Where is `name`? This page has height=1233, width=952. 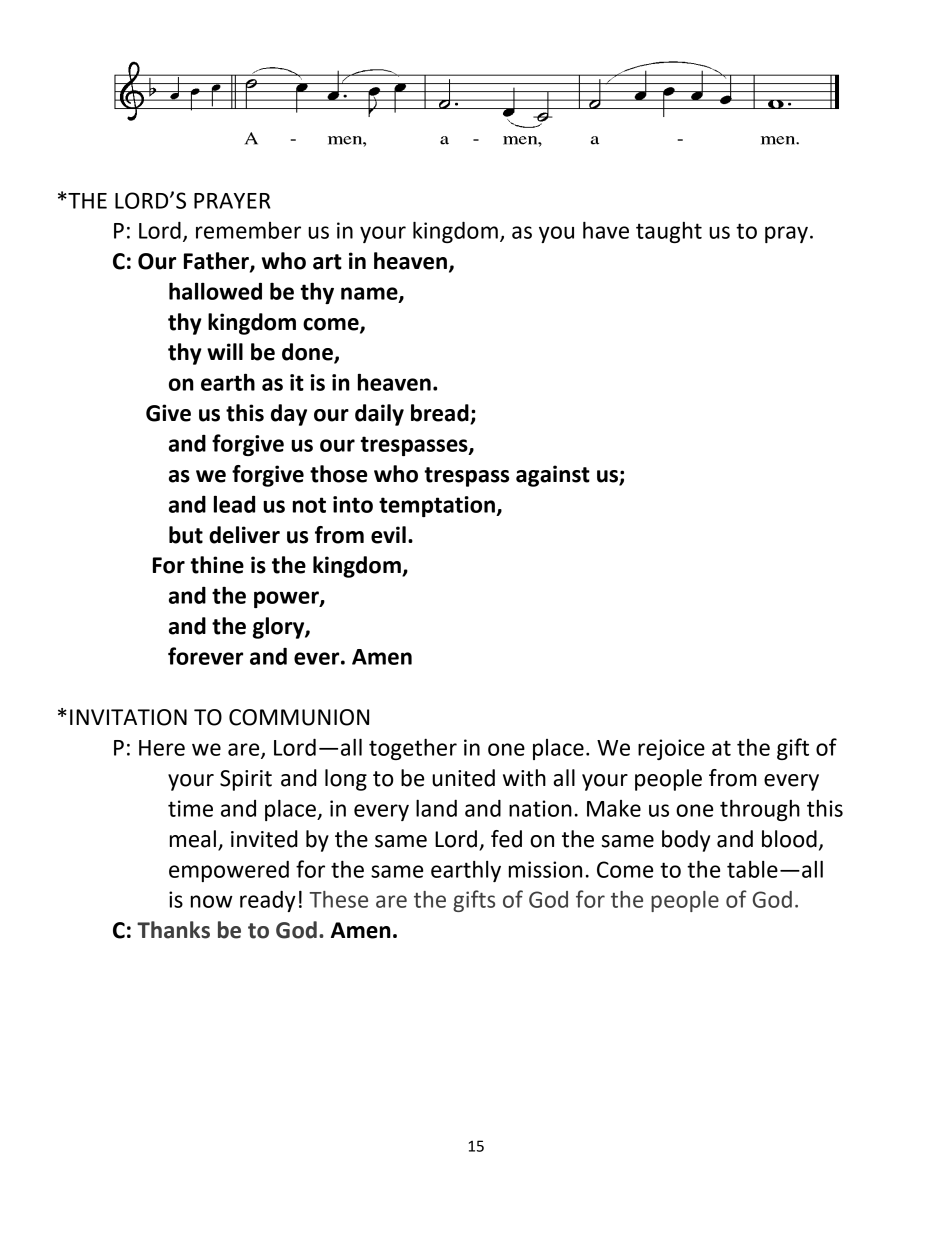
name is located at coordinates (370, 294).
